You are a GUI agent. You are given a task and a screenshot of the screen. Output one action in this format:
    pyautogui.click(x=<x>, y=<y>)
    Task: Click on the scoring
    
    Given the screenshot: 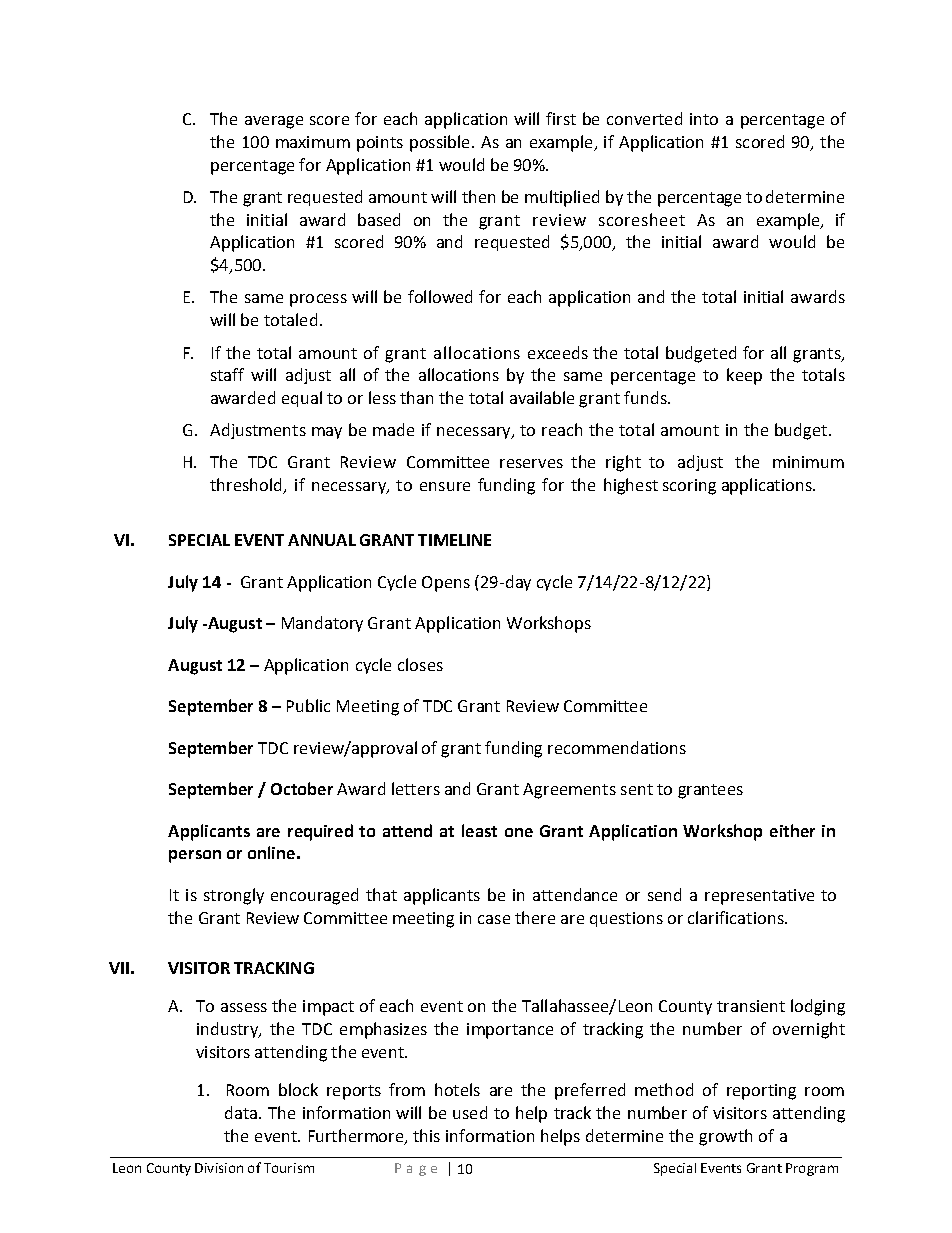 What is the action you would take?
    pyautogui.click(x=689, y=487)
